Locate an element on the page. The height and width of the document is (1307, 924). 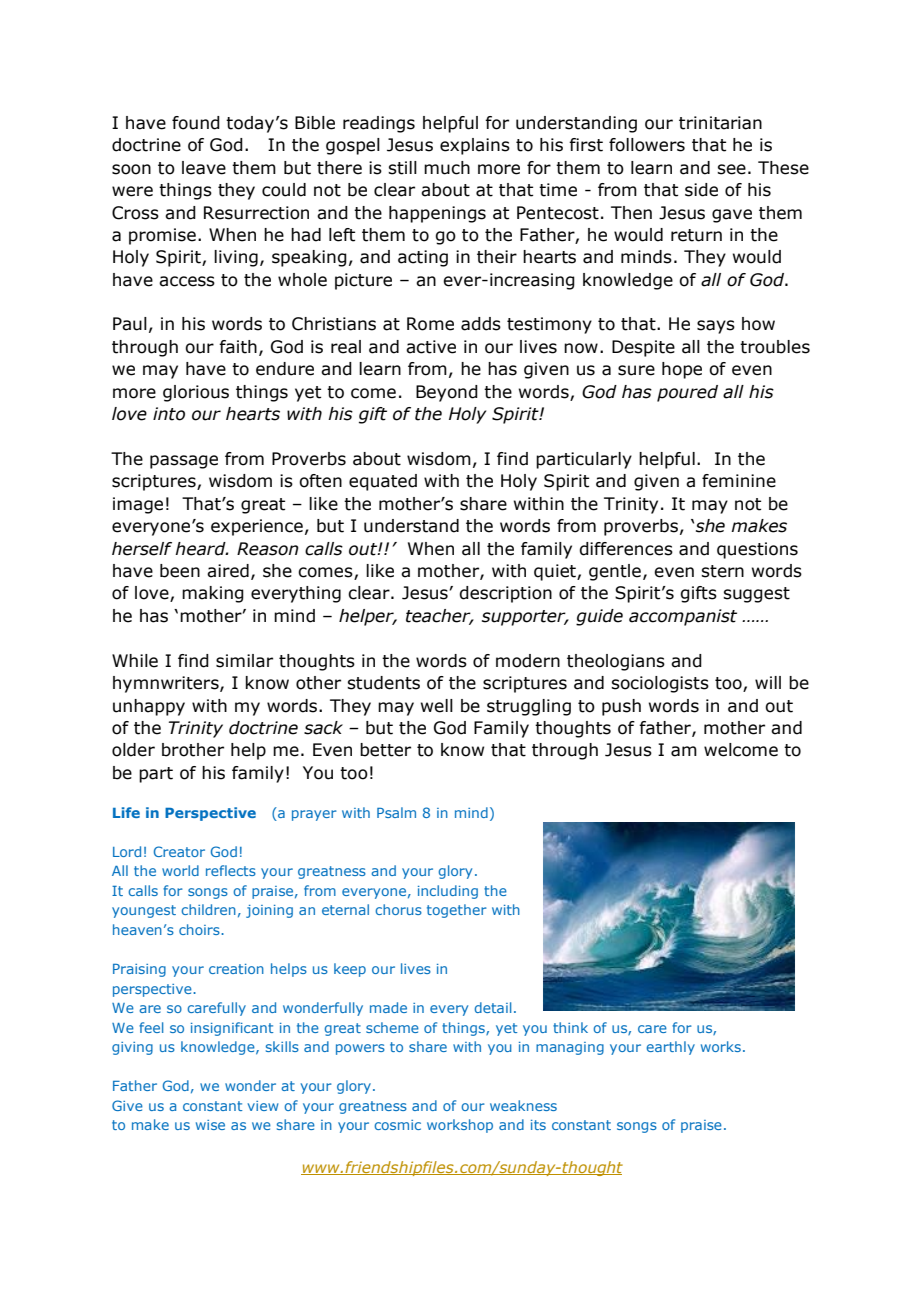
see is located at coordinates (731, 169).
